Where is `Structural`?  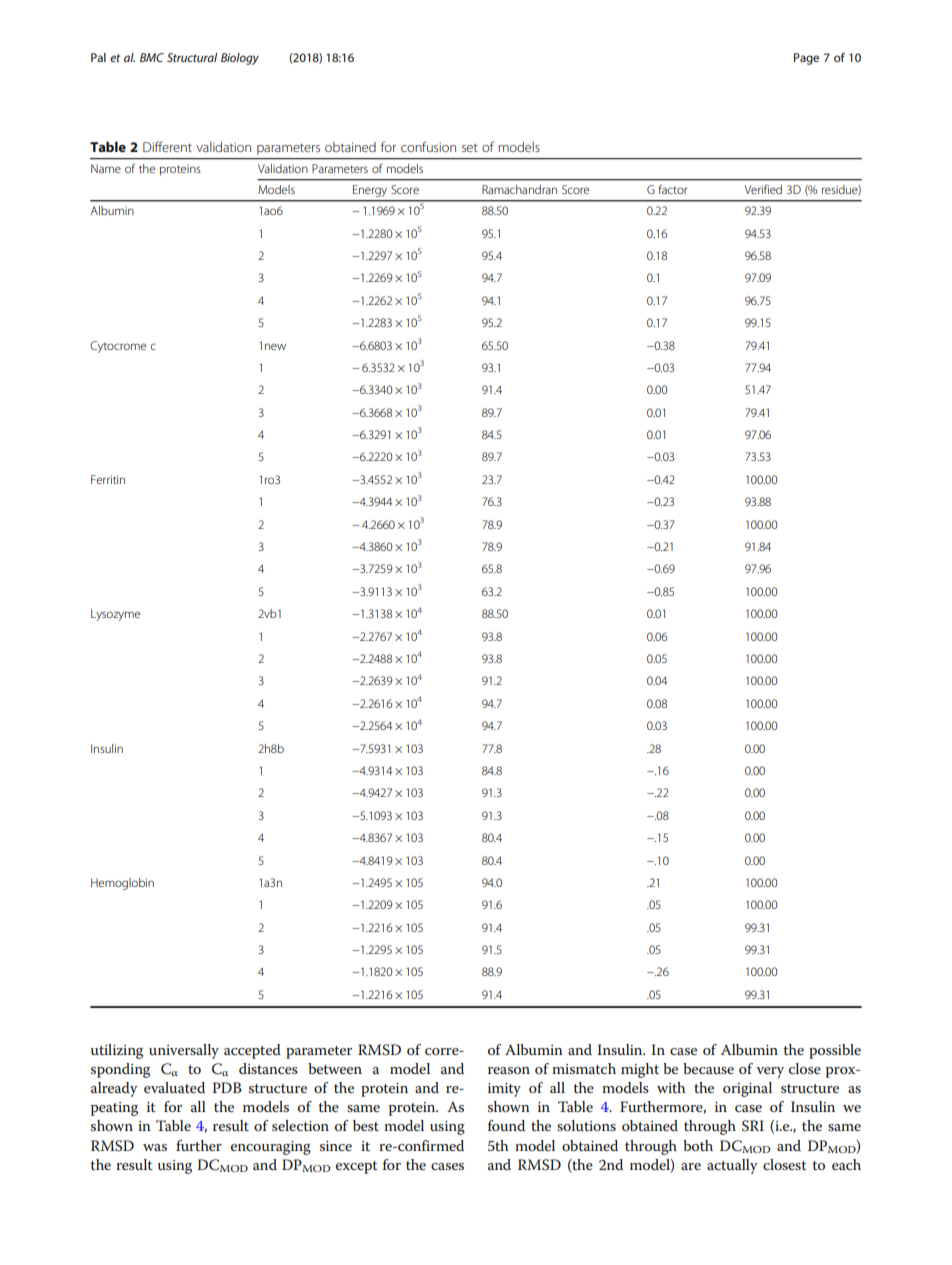
Structural is located at coordinates (192, 57).
